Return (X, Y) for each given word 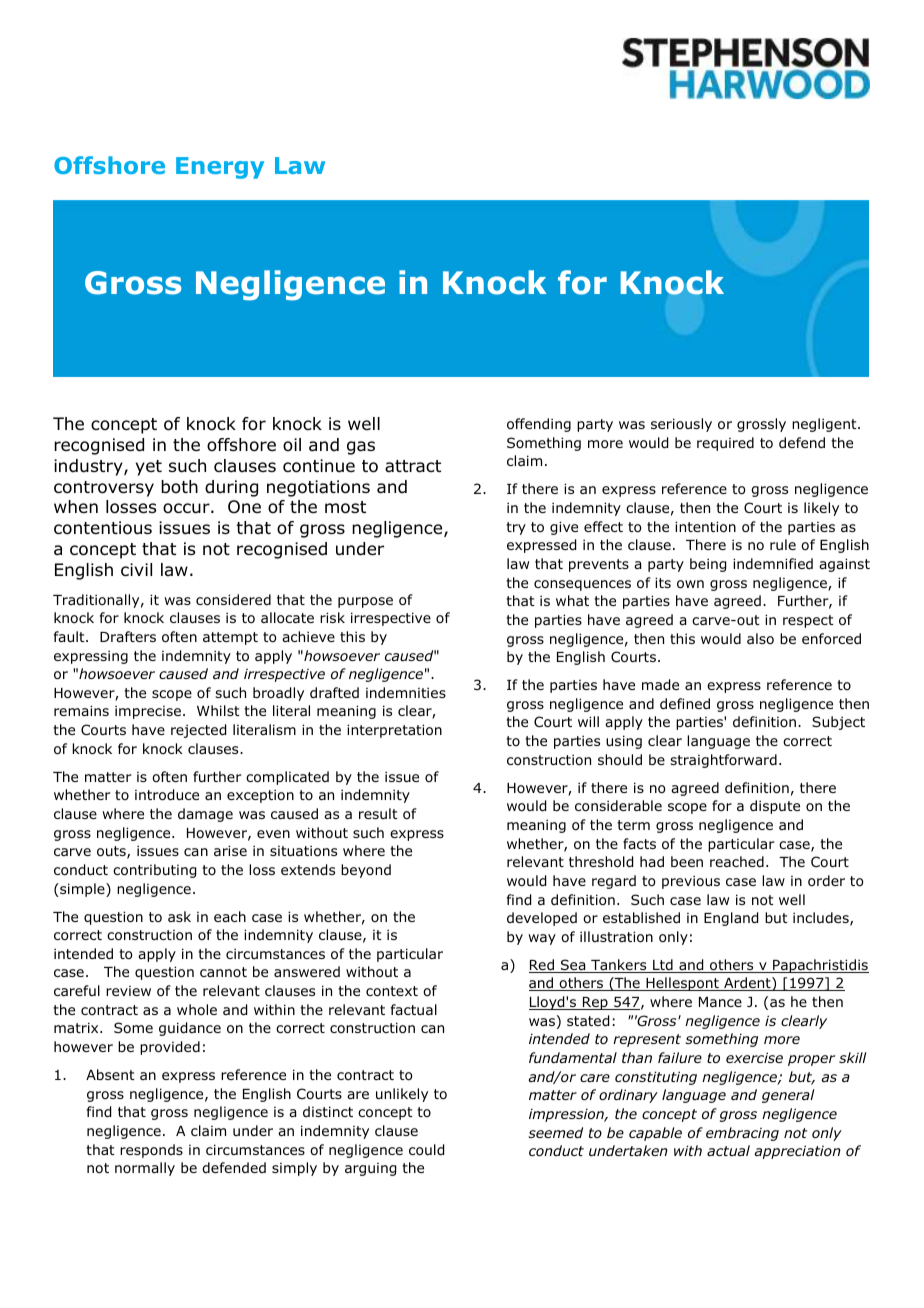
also (760, 638)
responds (151, 1151)
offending (539, 425)
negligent (825, 425)
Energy (220, 168)
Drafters (128, 636)
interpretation (394, 731)
